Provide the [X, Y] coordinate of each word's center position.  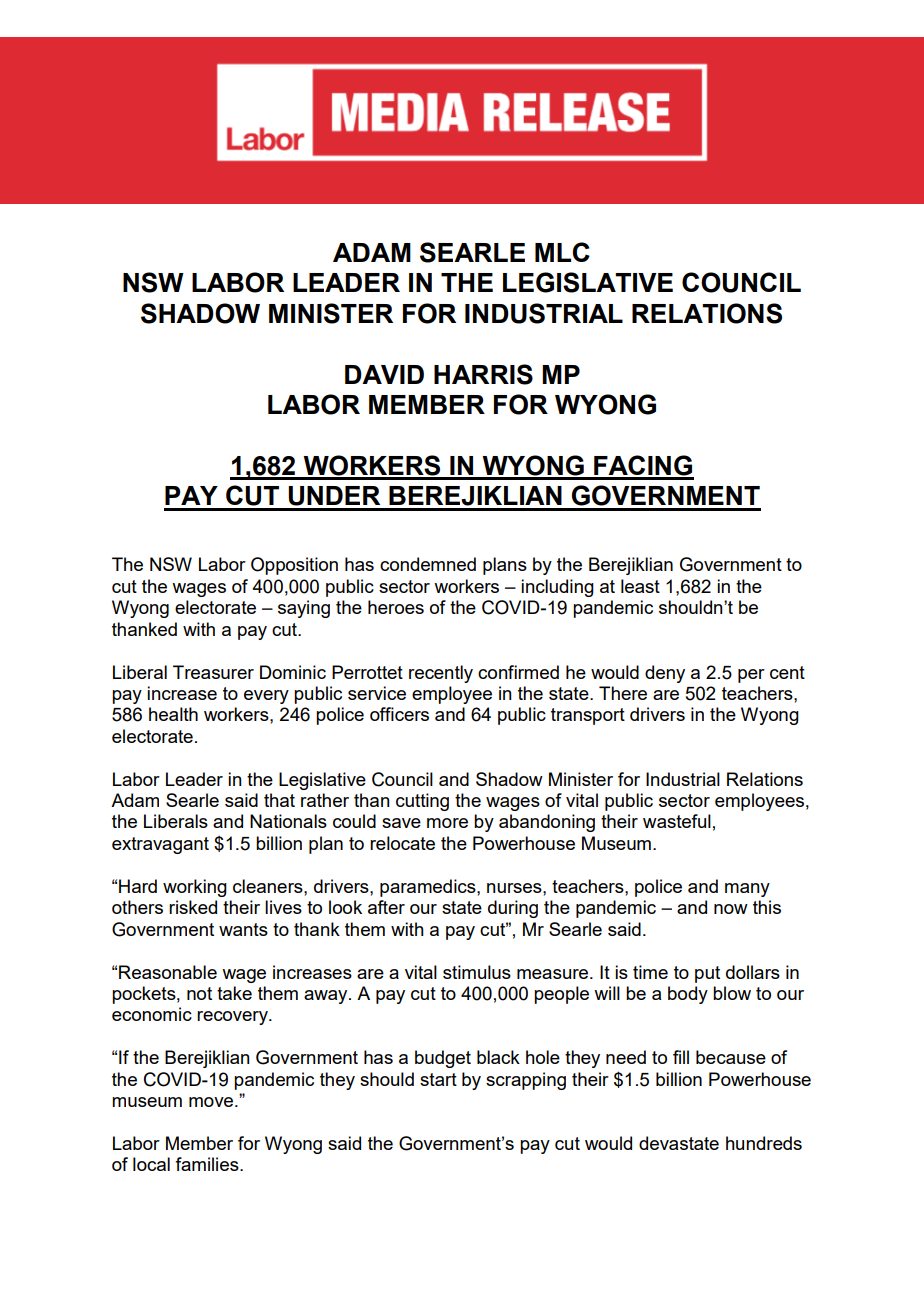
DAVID [384, 374]
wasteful [677, 821]
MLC [562, 252]
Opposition [294, 566]
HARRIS [483, 374]
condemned [428, 564]
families [208, 1164]
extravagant [160, 845]
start [438, 1079]
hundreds [764, 1143]
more [447, 823]
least [640, 586]
